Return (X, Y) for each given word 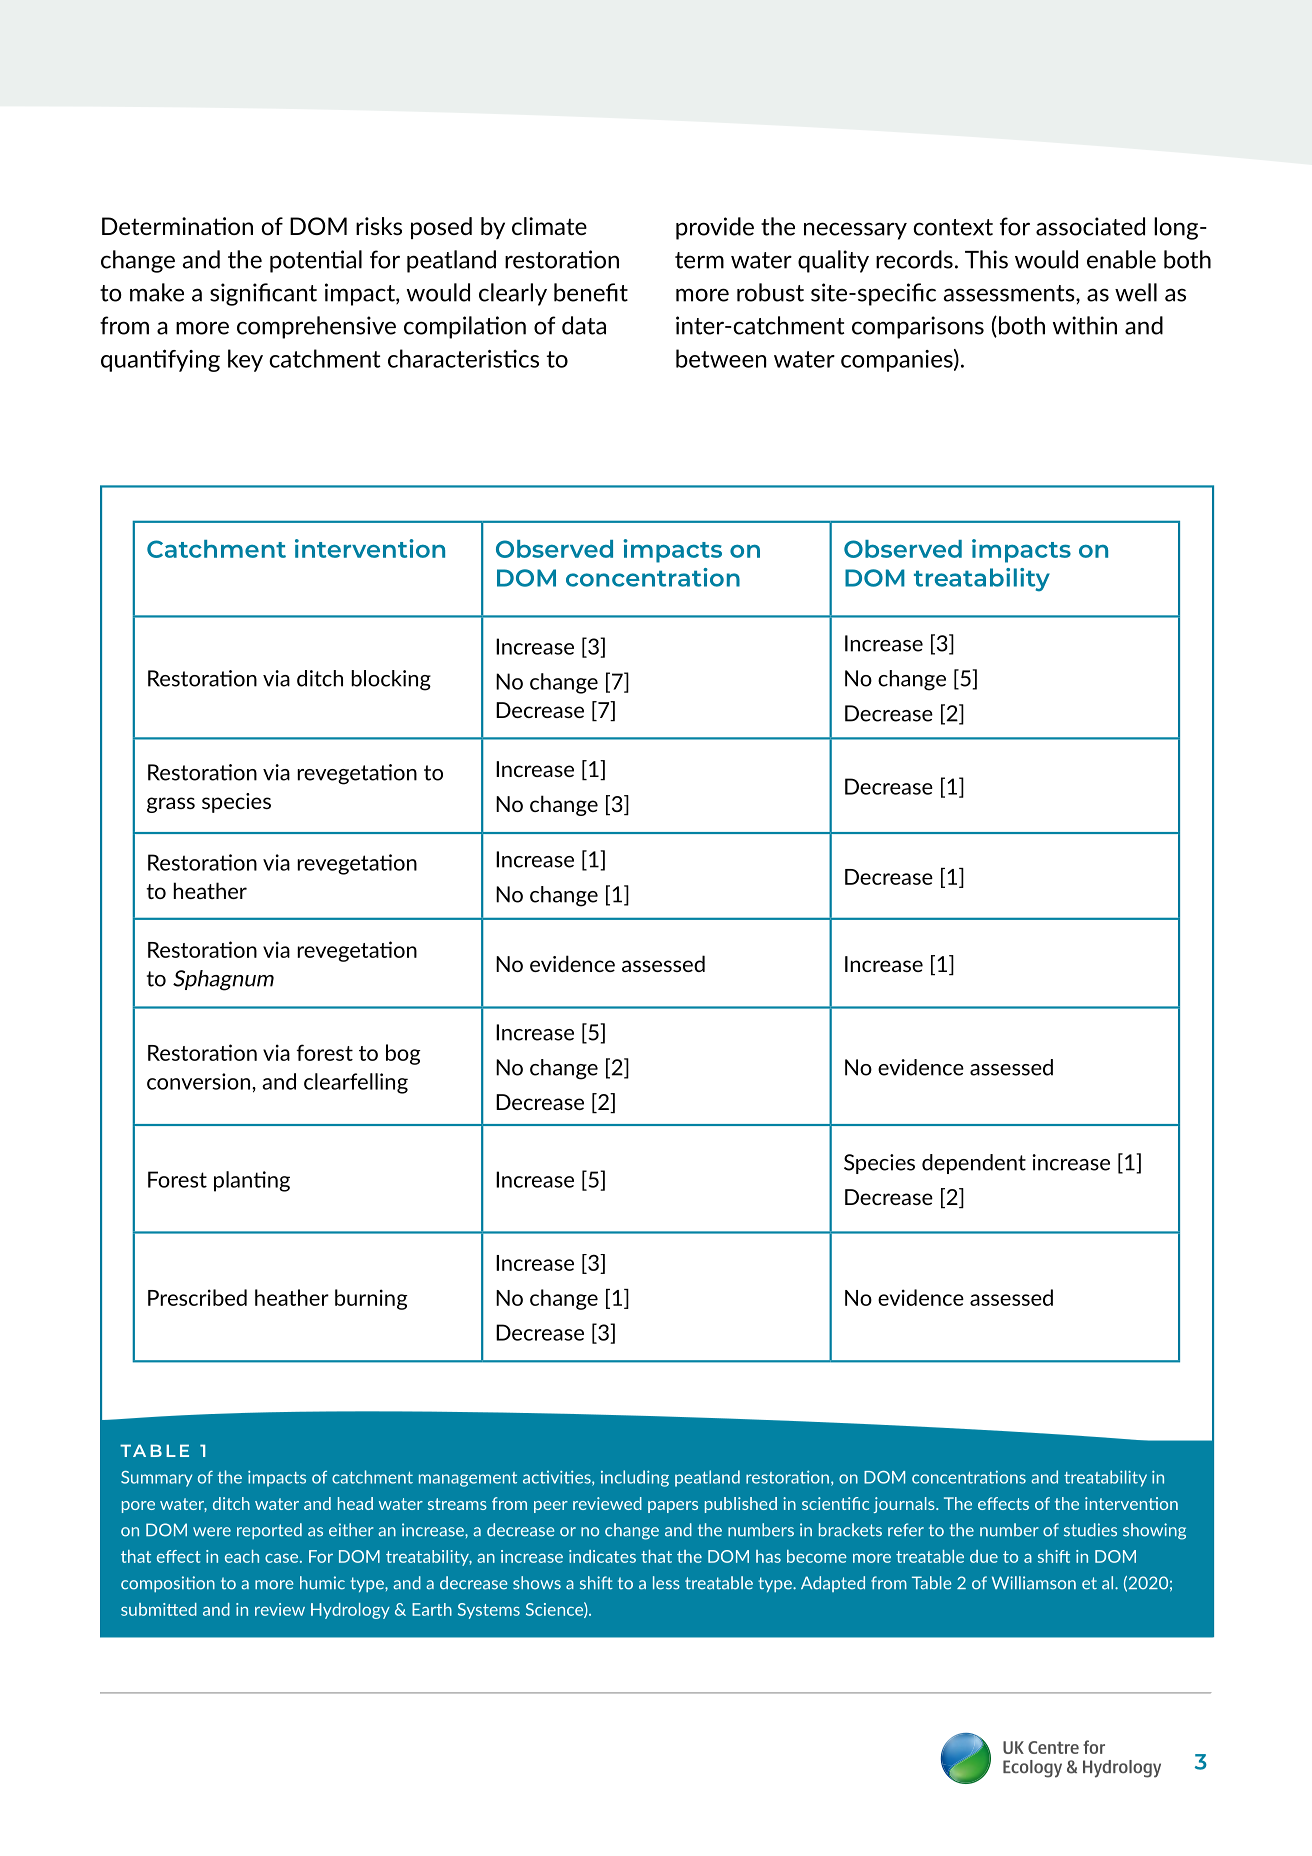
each (242, 1556)
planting (252, 1181)
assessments (1010, 293)
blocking (391, 680)
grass (171, 805)
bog (403, 1054)
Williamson (1034, 1583)
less (666, 1583)
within (1085, 325)
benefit (591, 292)
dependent (974, 1164)
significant (263, 294)
